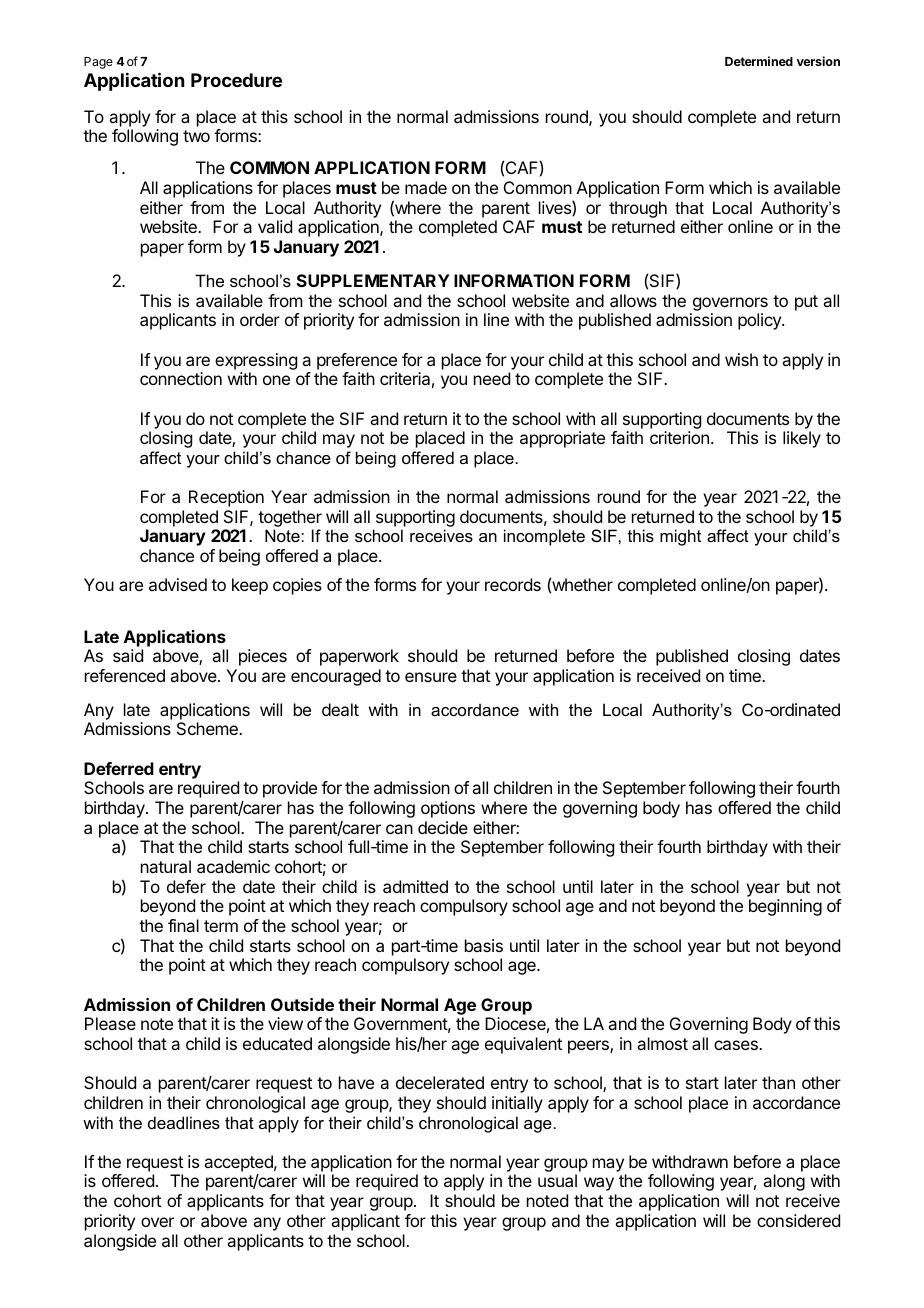 This screenshot has width=924, height=1308. I want to click on might, so click(680, 537).
